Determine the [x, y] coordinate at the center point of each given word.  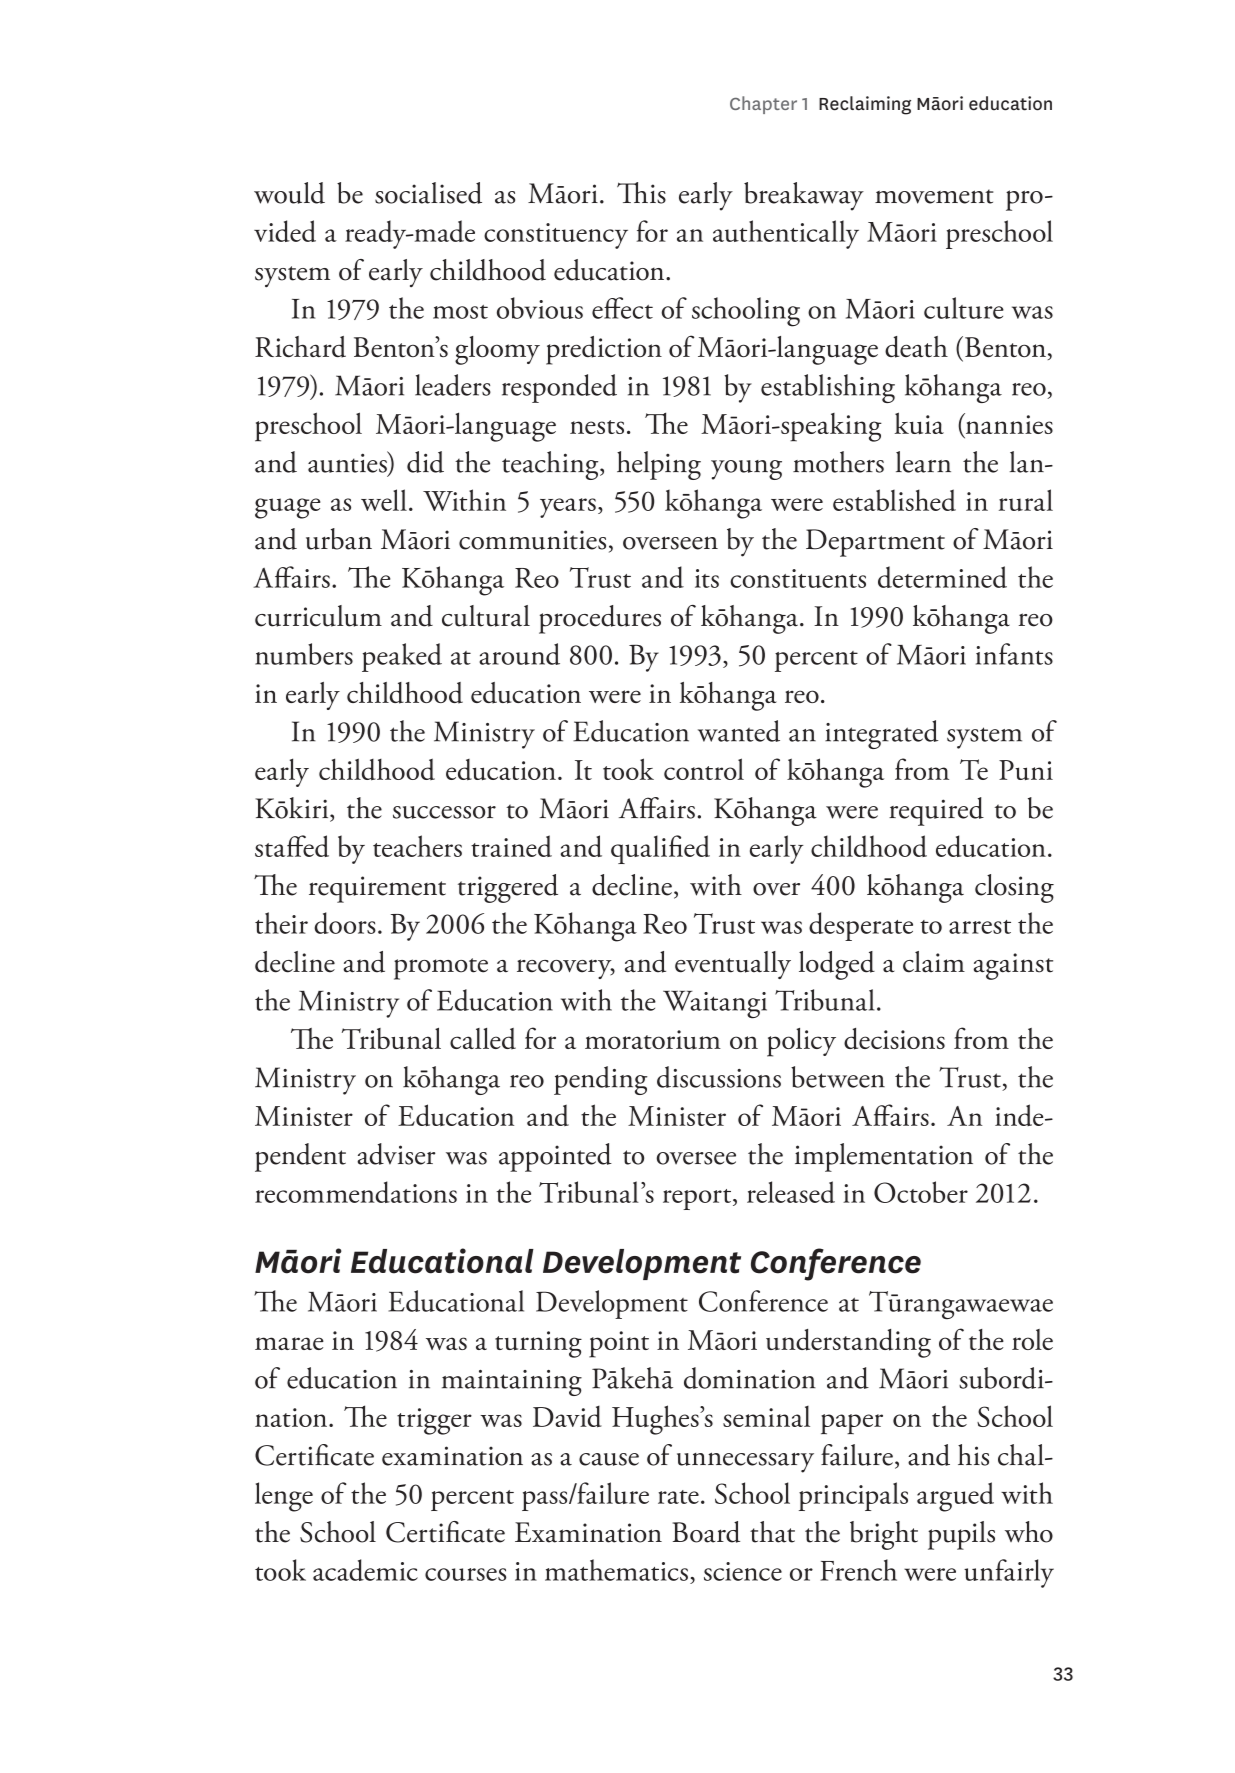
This [641, 193]
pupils [961, 1535]
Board [706, 1532]
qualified [660, 849]
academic [365, 1570]
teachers [417, 846]
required [936, 811]
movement [934, 196]
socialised [428, 193]
